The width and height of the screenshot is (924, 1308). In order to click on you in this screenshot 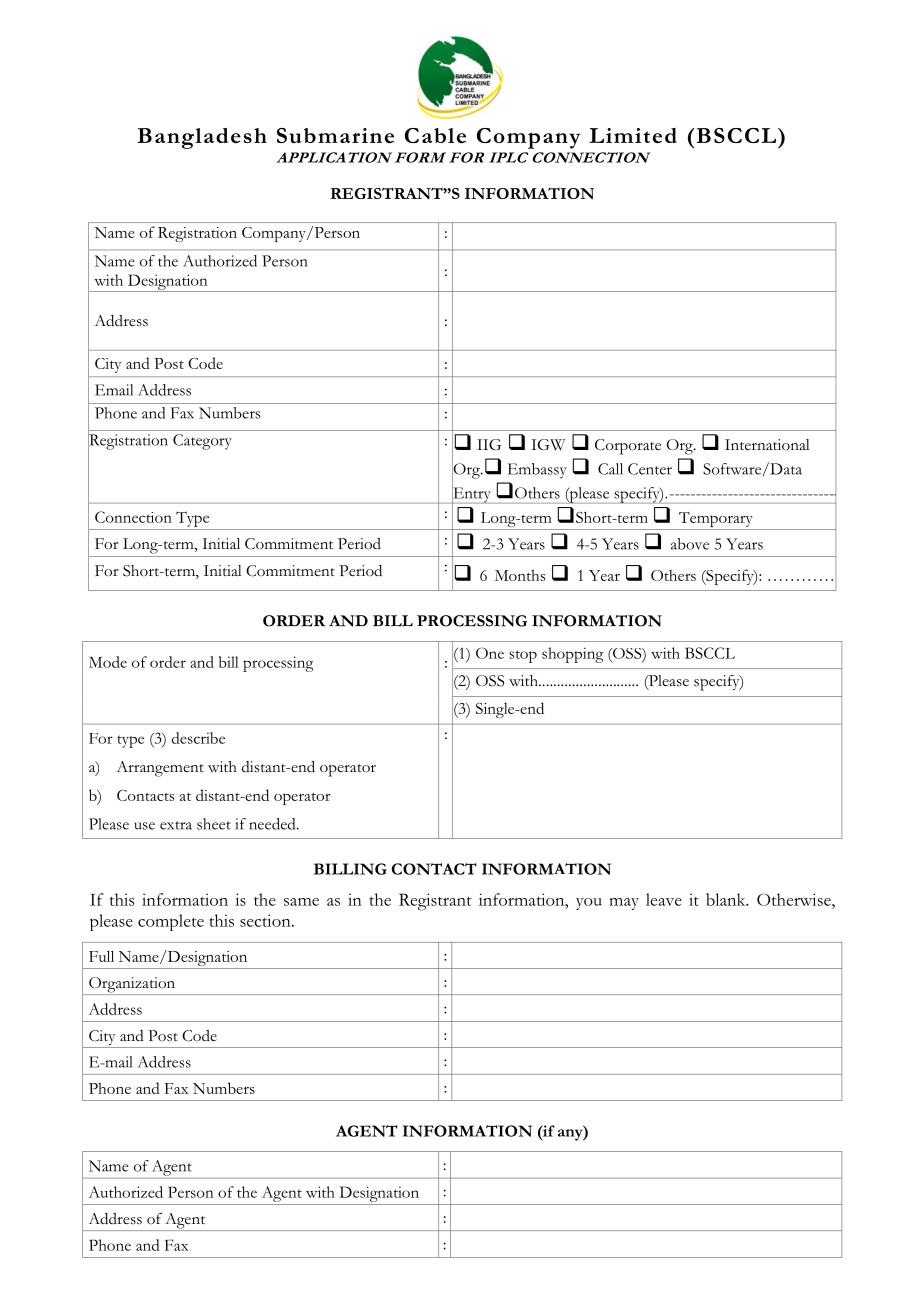, I will do `click(589, 904)`.
